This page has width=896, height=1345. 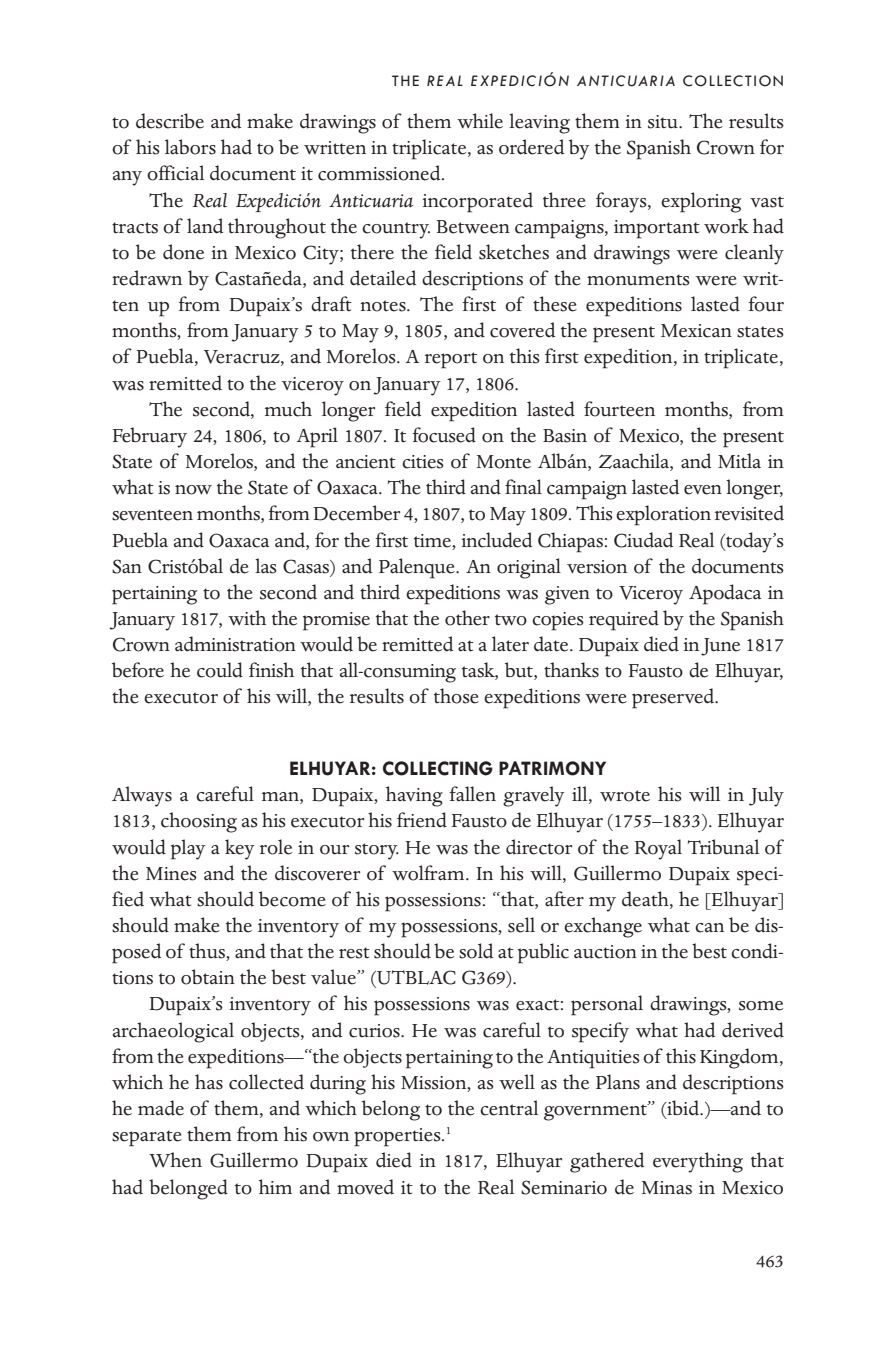 I want to click on administration, so click(x=235, y=644).
